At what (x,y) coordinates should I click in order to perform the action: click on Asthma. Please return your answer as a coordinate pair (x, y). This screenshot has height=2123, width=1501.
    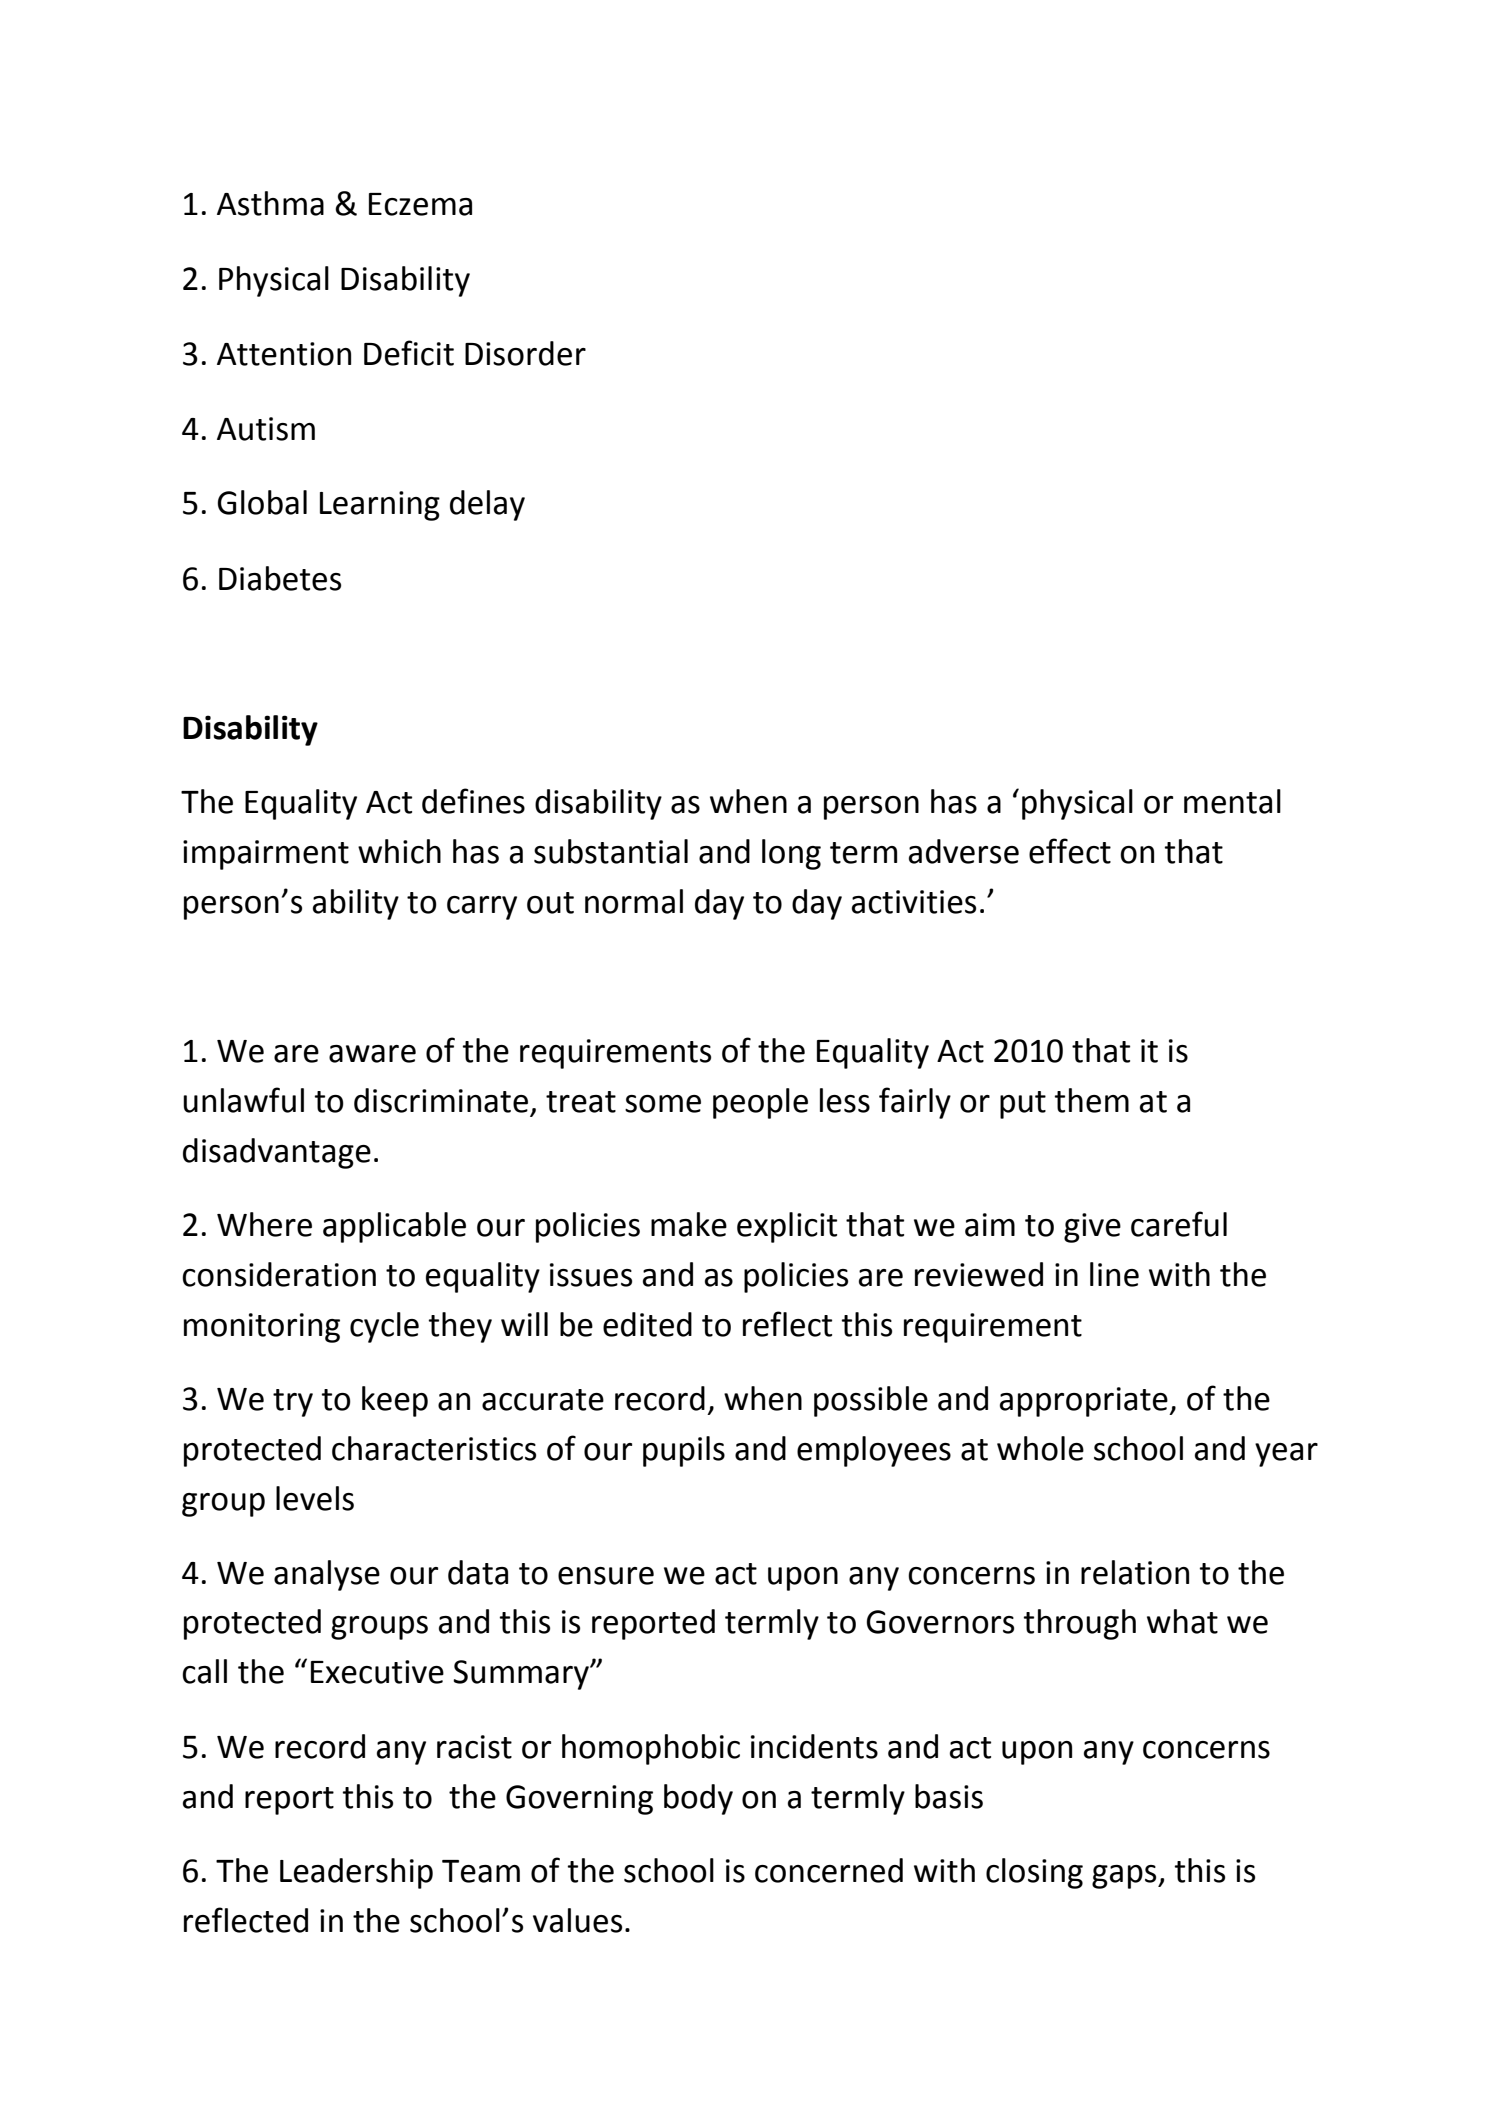
    Looking at the image, I should click on (270, 203).
